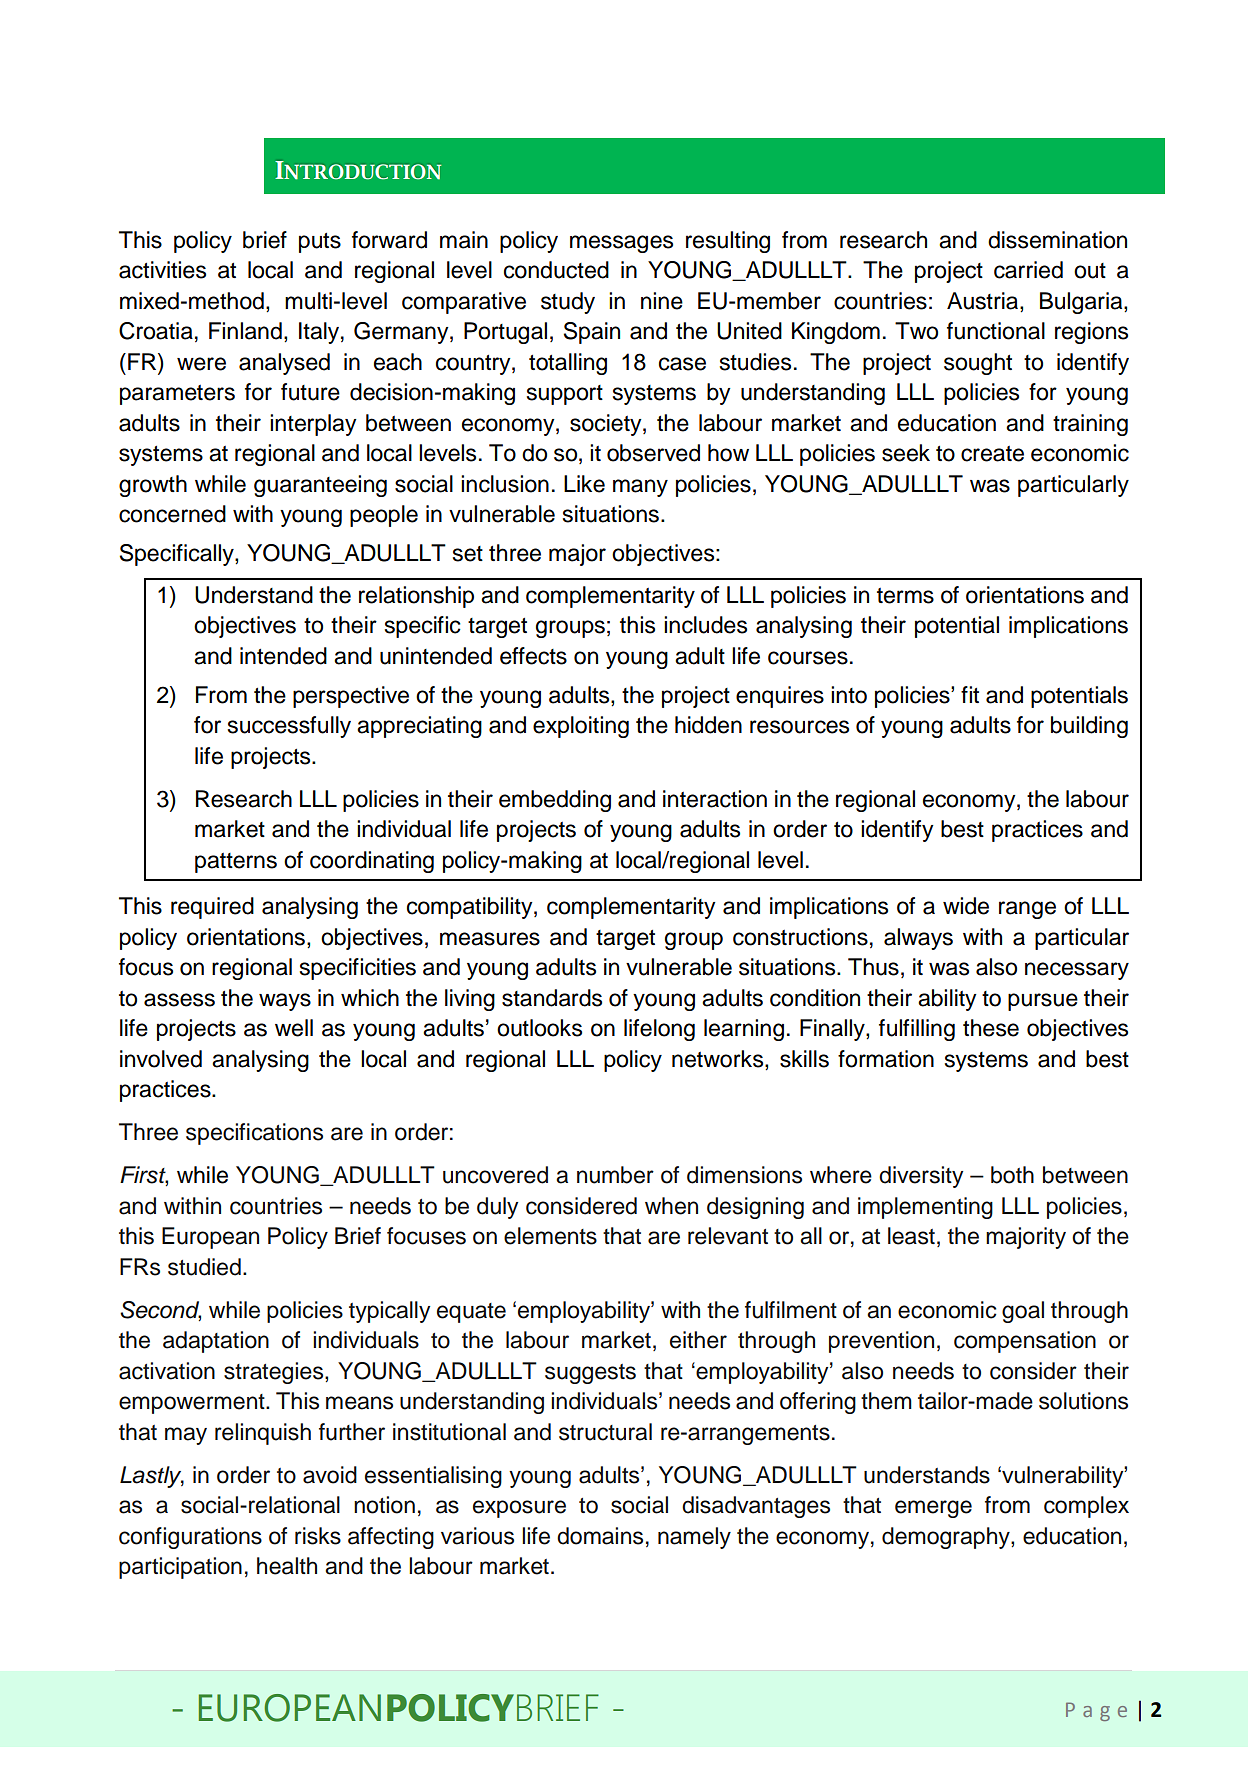 Image resolution: width=1248 pixels, height=1765 pixels. Describe the element at coordinates (490, 939) in the document. I see `measures` at that location.
